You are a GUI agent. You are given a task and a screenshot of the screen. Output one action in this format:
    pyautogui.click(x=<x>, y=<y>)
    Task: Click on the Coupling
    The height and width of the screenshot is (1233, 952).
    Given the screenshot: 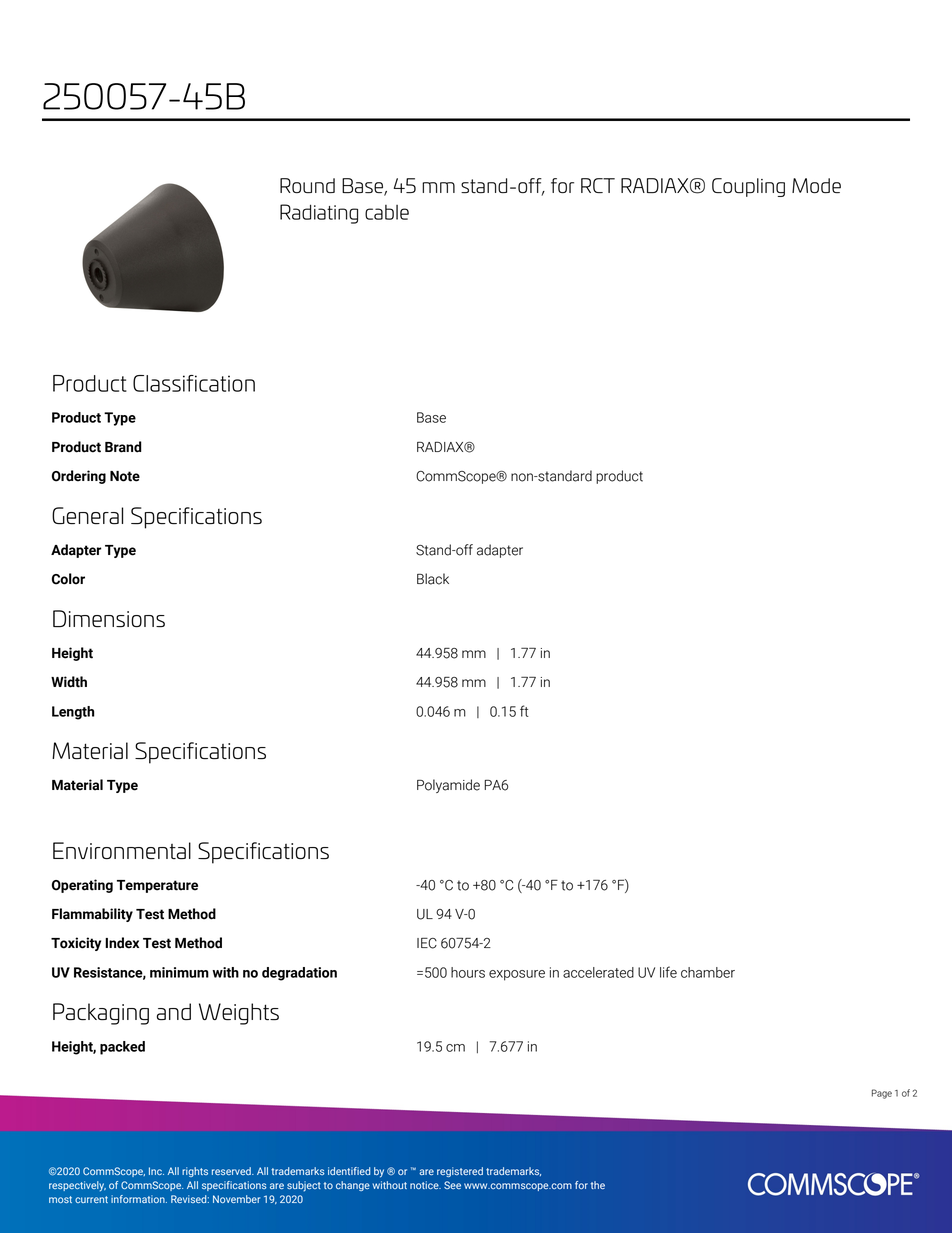 What is the action you would take?
    pyautogui.click(x=748, y=187)
